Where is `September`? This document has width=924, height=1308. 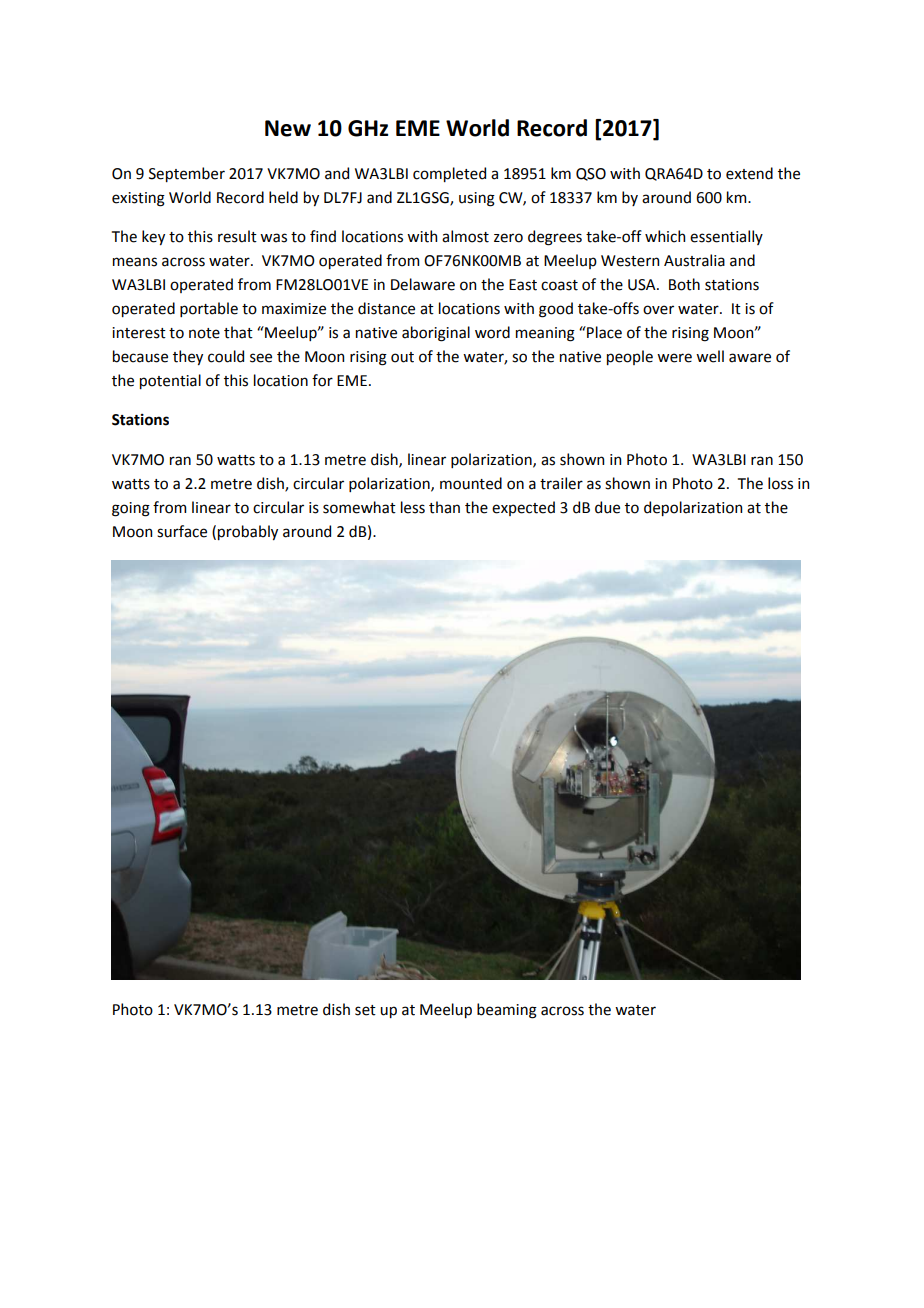
September is located at coordinates (187, 174).
